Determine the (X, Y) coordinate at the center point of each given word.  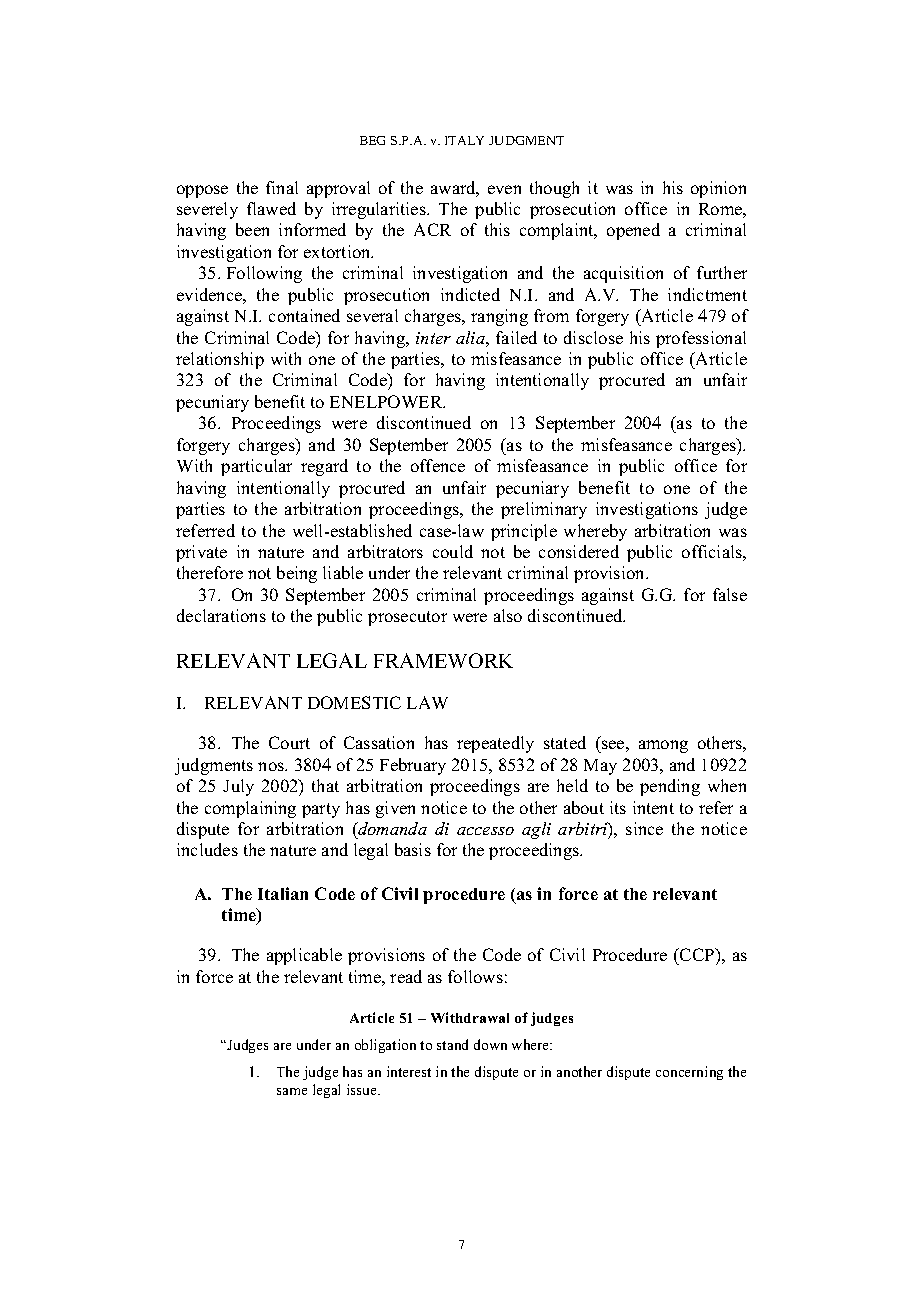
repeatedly (495, 744)
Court (289, 742)
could (453, 551)
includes (207, 849)
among (663, 746)
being (297, 574)
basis (413, 849)
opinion (718, 189)
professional (701, 339)
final (282, 187)
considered (579, 551)
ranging (499, 317)
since (644, 828)
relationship (220, 360)
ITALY (464, 140)
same (292, 1091)
